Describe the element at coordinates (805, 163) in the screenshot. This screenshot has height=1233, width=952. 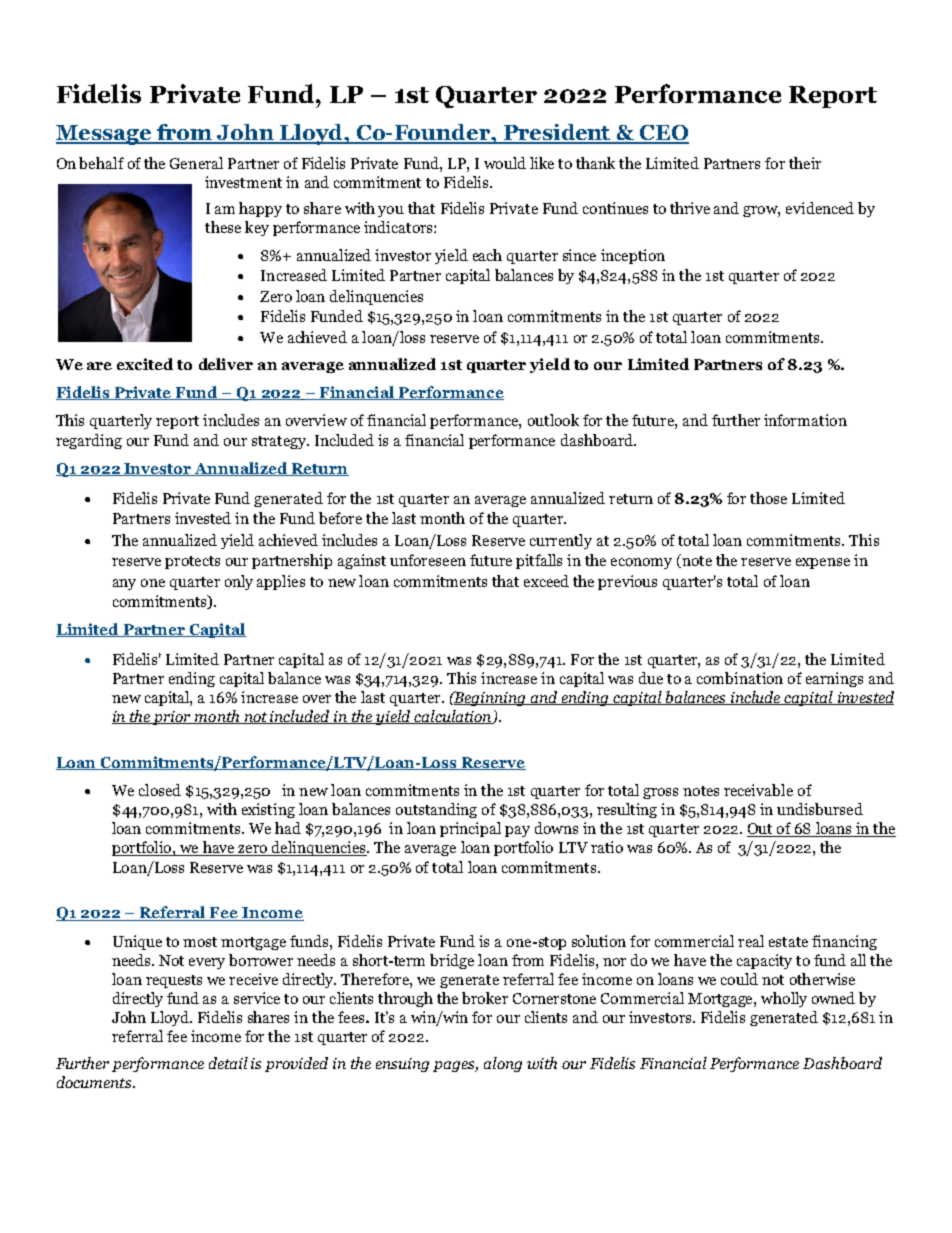
I see `their` at that location.
